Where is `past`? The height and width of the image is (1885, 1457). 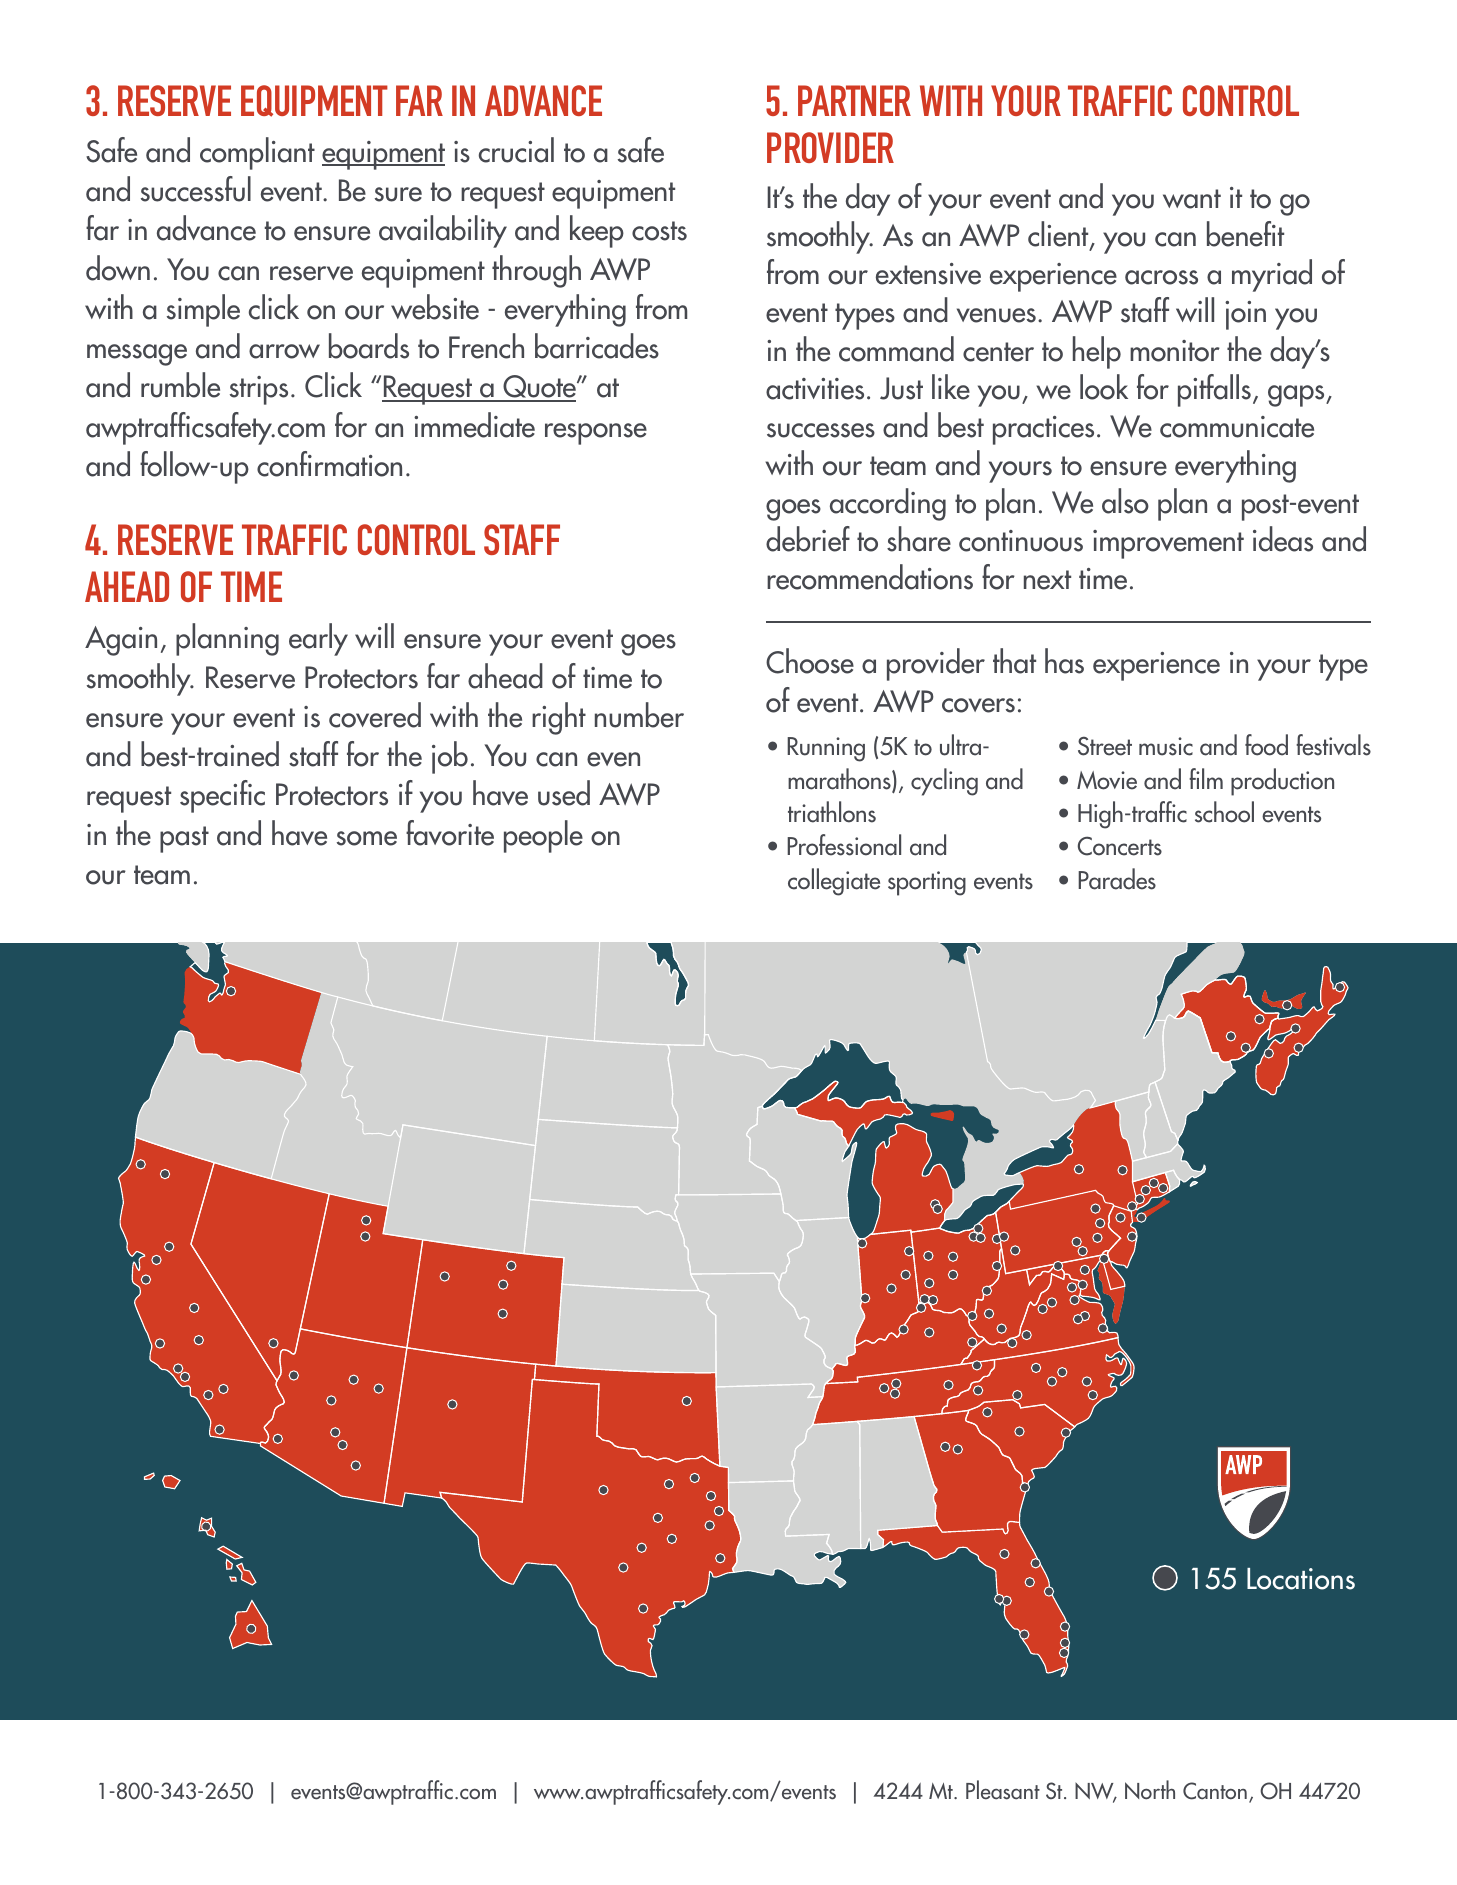
past is located at coordinates (184, 839).
